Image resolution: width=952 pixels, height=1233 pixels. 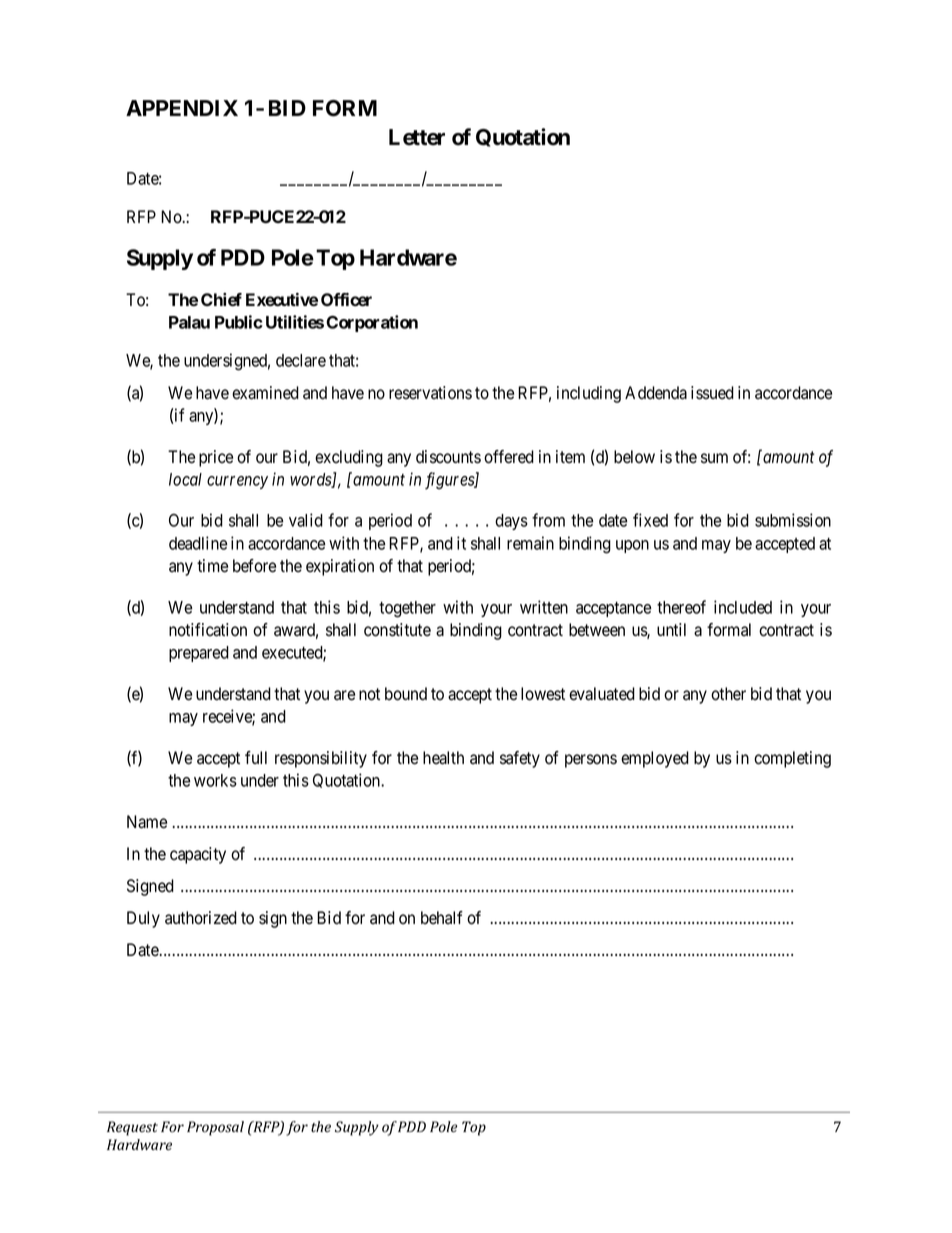 What do you see at coordinates (215, 1128) in the screenshot?
I see `Proposal` at bounding box center [215, 1128].
